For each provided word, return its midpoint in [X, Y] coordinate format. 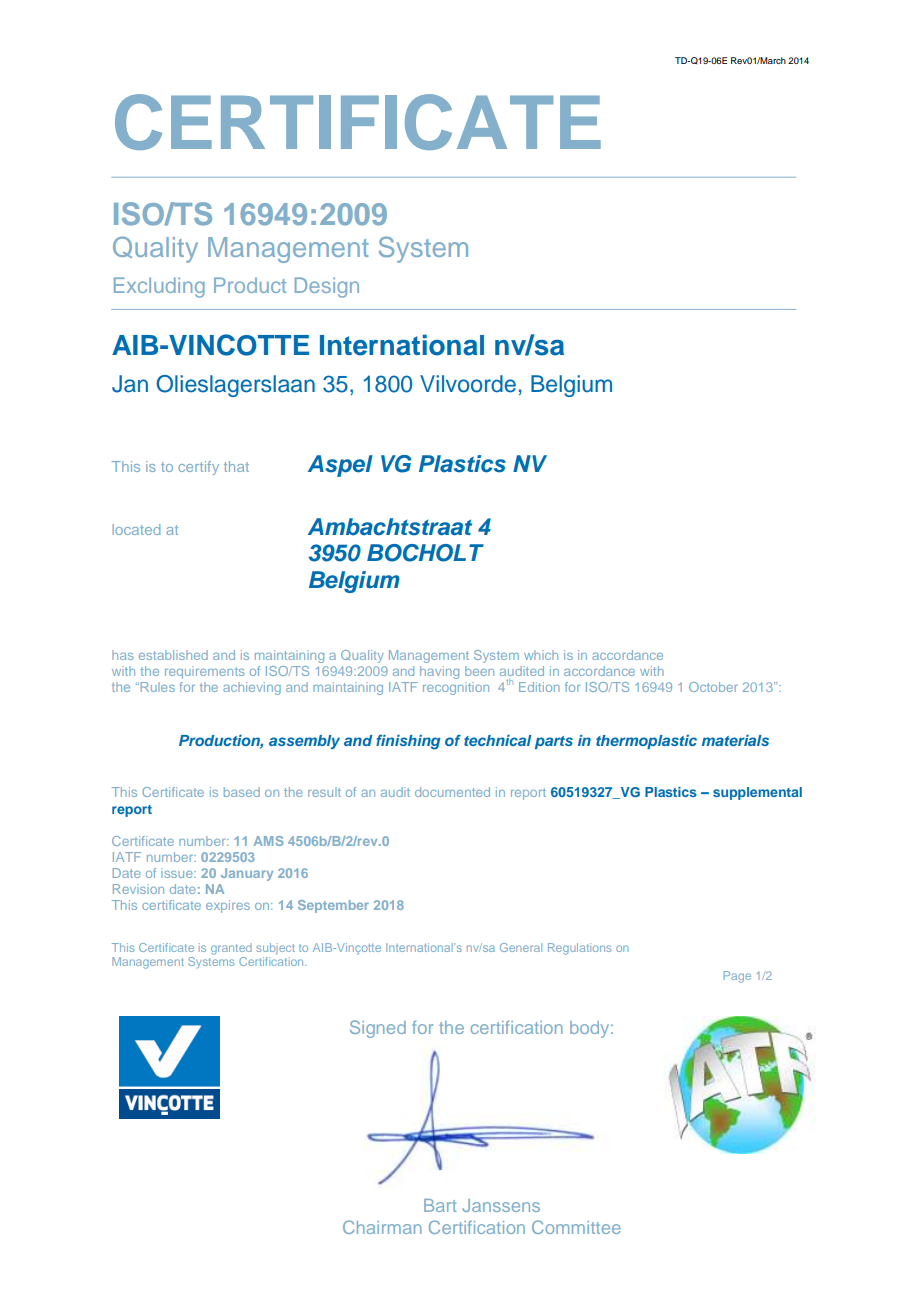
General [521, 947]
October [713, 687]
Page [737, 977]
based [242, 792]
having [439, 672]
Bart [440, 1205]
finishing [408, 742]
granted [231, 949]
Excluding [159, 287]
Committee [576, 1227]
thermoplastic [646, 742]
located [136, 529]
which [541, 655]
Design [327, 287]
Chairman [382, 1227]
